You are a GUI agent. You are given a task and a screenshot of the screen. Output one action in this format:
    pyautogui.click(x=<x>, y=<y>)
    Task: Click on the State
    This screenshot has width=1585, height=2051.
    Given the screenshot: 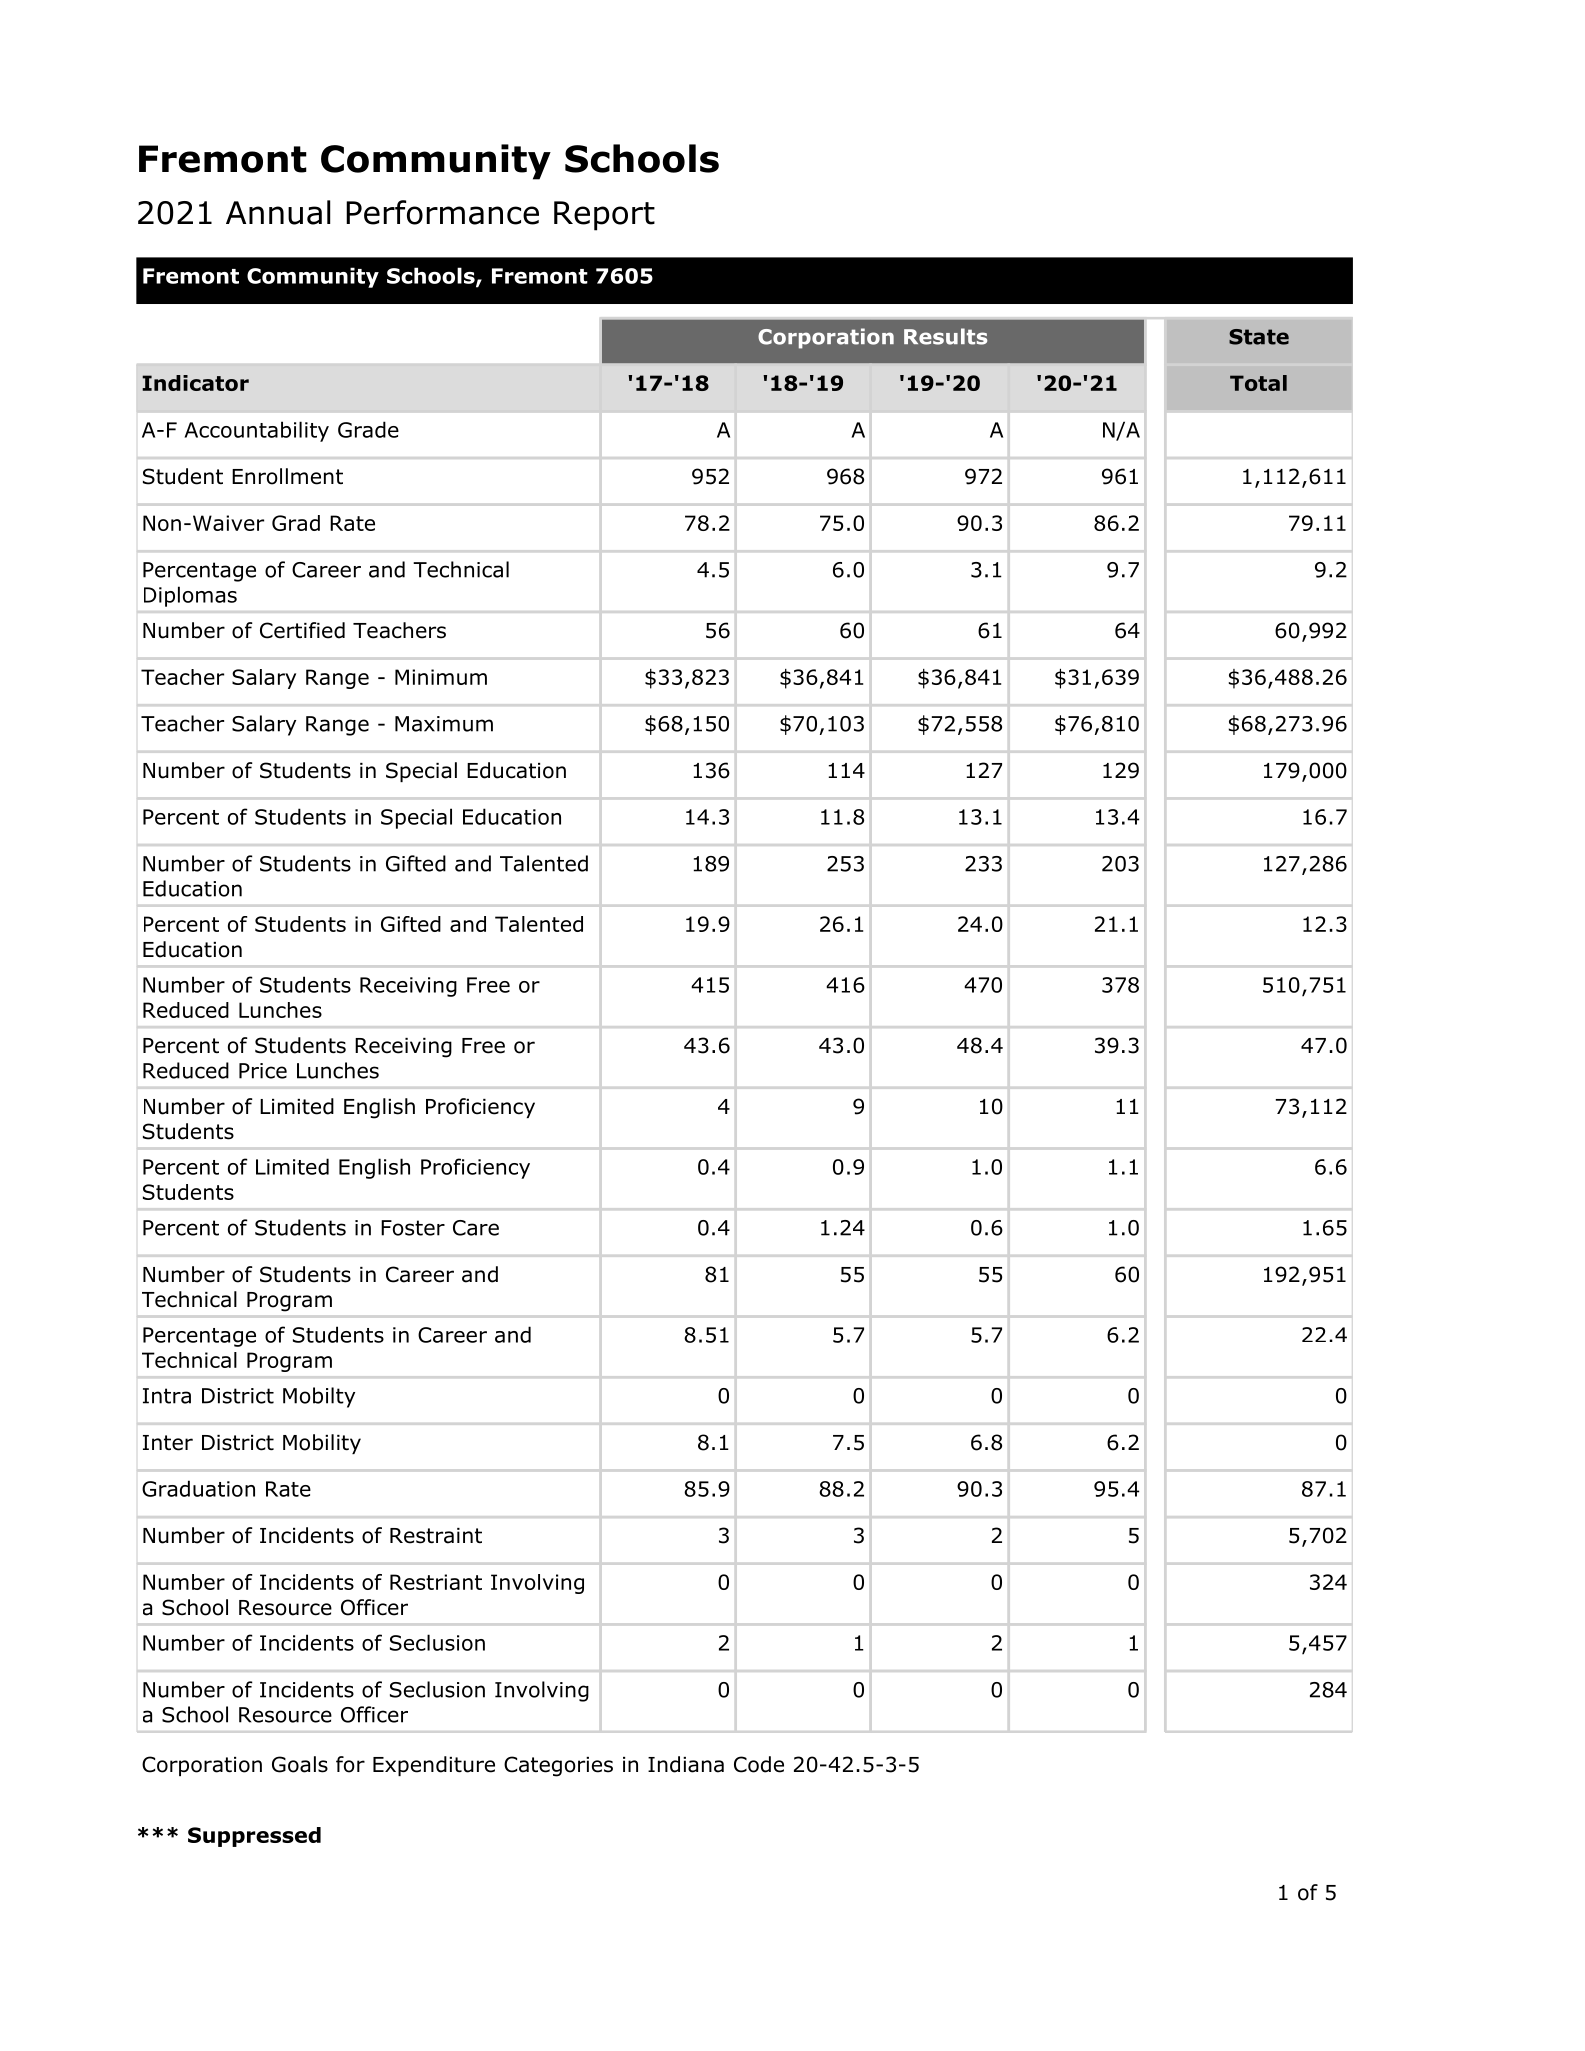 What is the action you would take?
    pyautogui.click(x=1259, y=337)
